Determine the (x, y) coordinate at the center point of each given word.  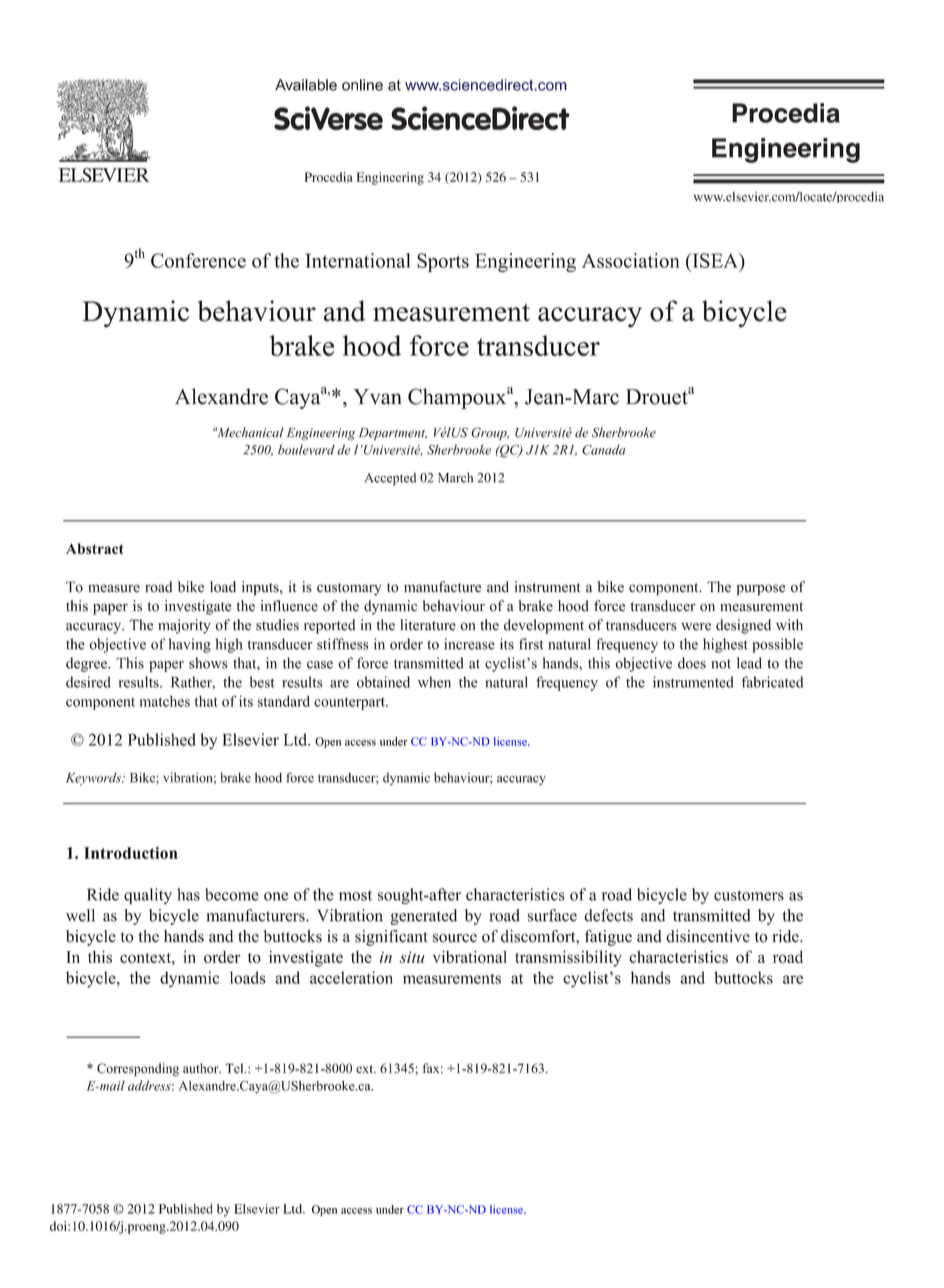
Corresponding (138, 1069)
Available (306, 85)
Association (630, 260)
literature (428, 625)
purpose (760, 590)
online (362, 85)
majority (184, 626)
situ (412, 957)
